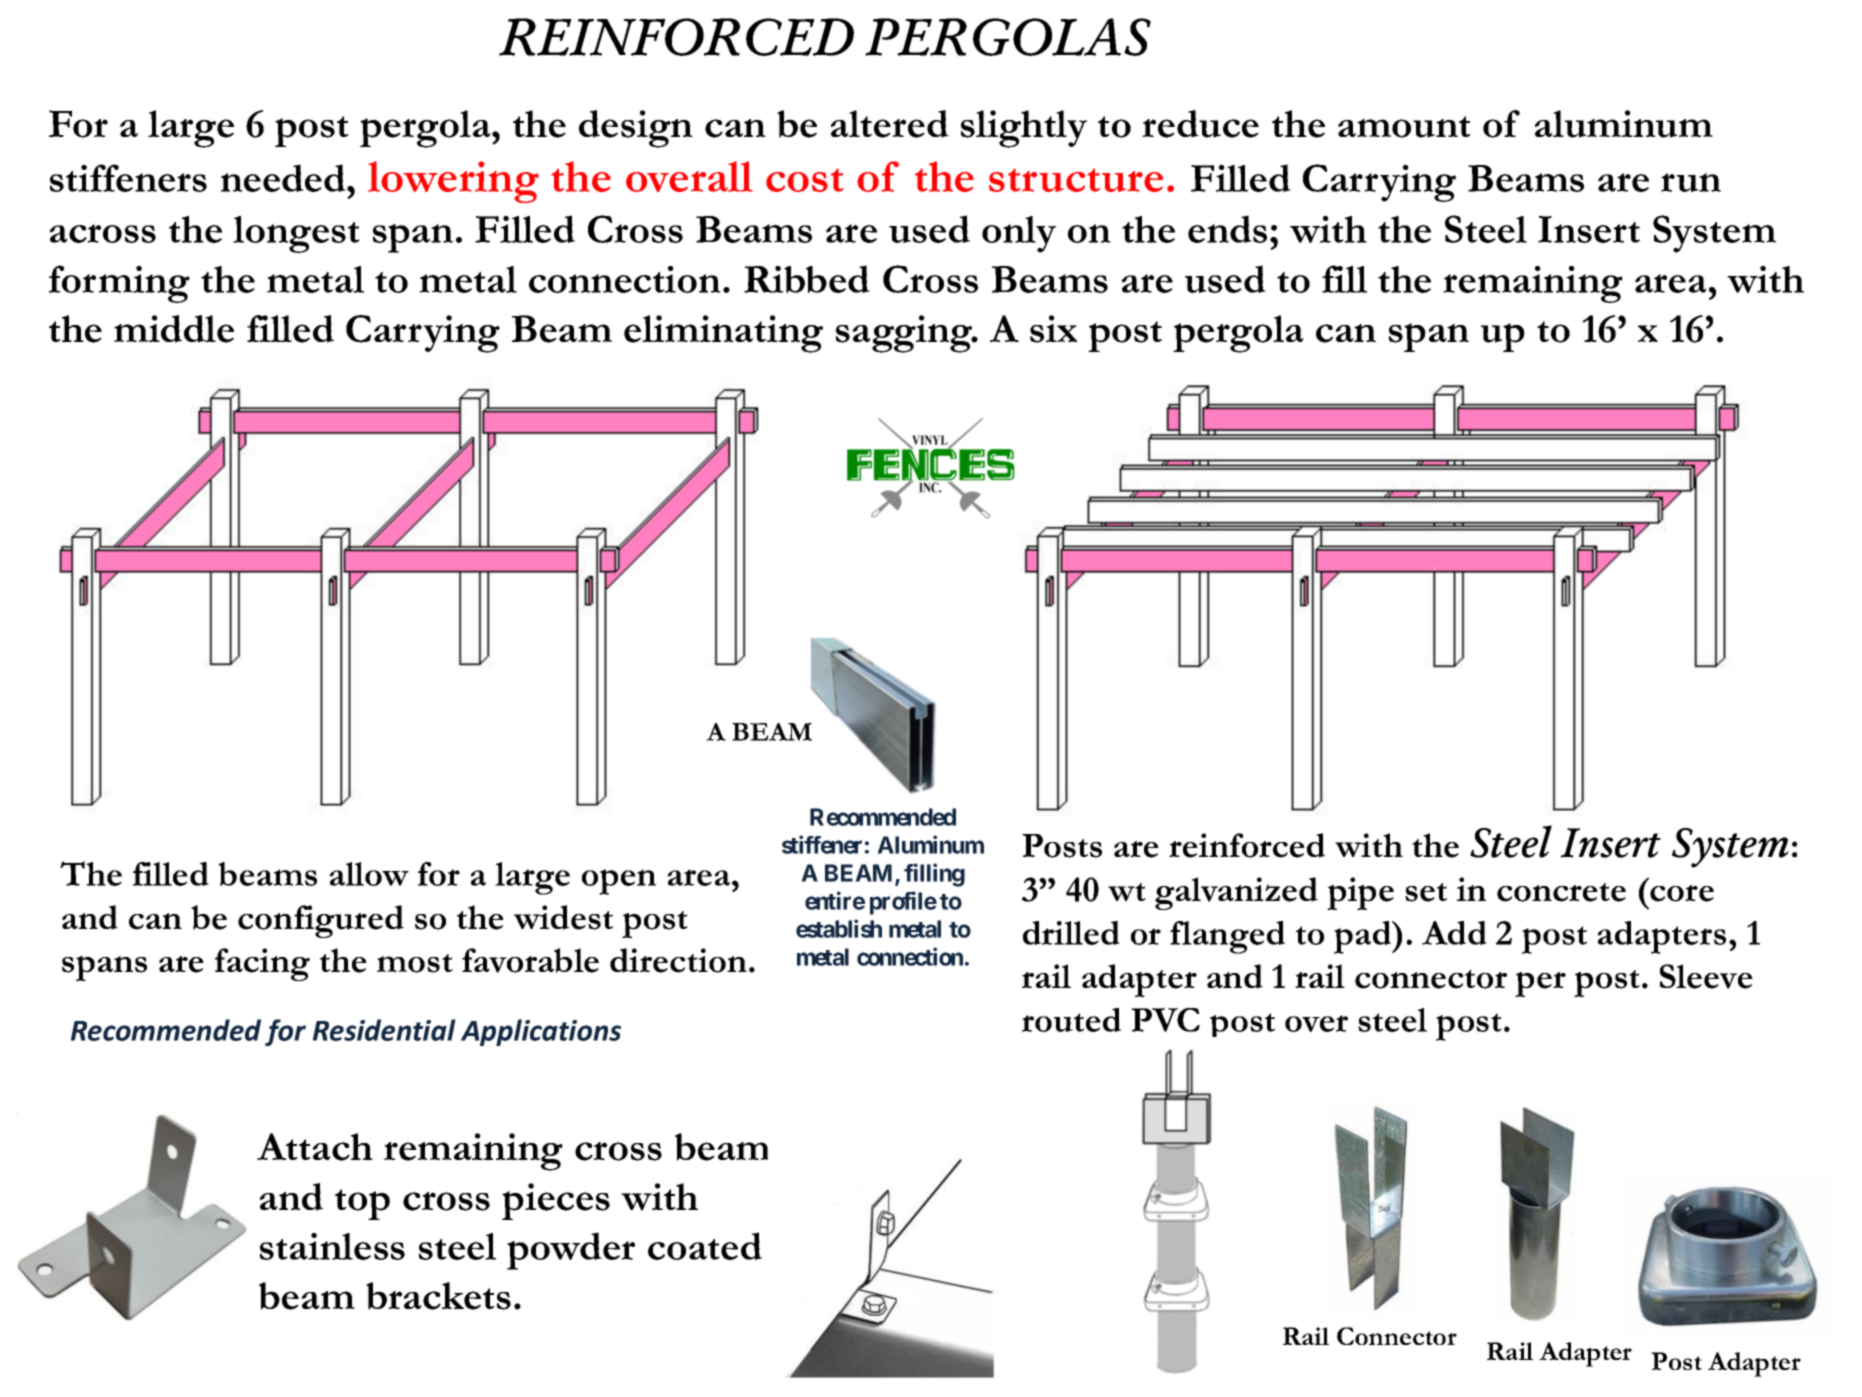 Image resolution: width=1862 pixels, height=1397 pixels. Describe the element at coordinates (1404, 127) in the screenshot. I see `amount` at that location.
